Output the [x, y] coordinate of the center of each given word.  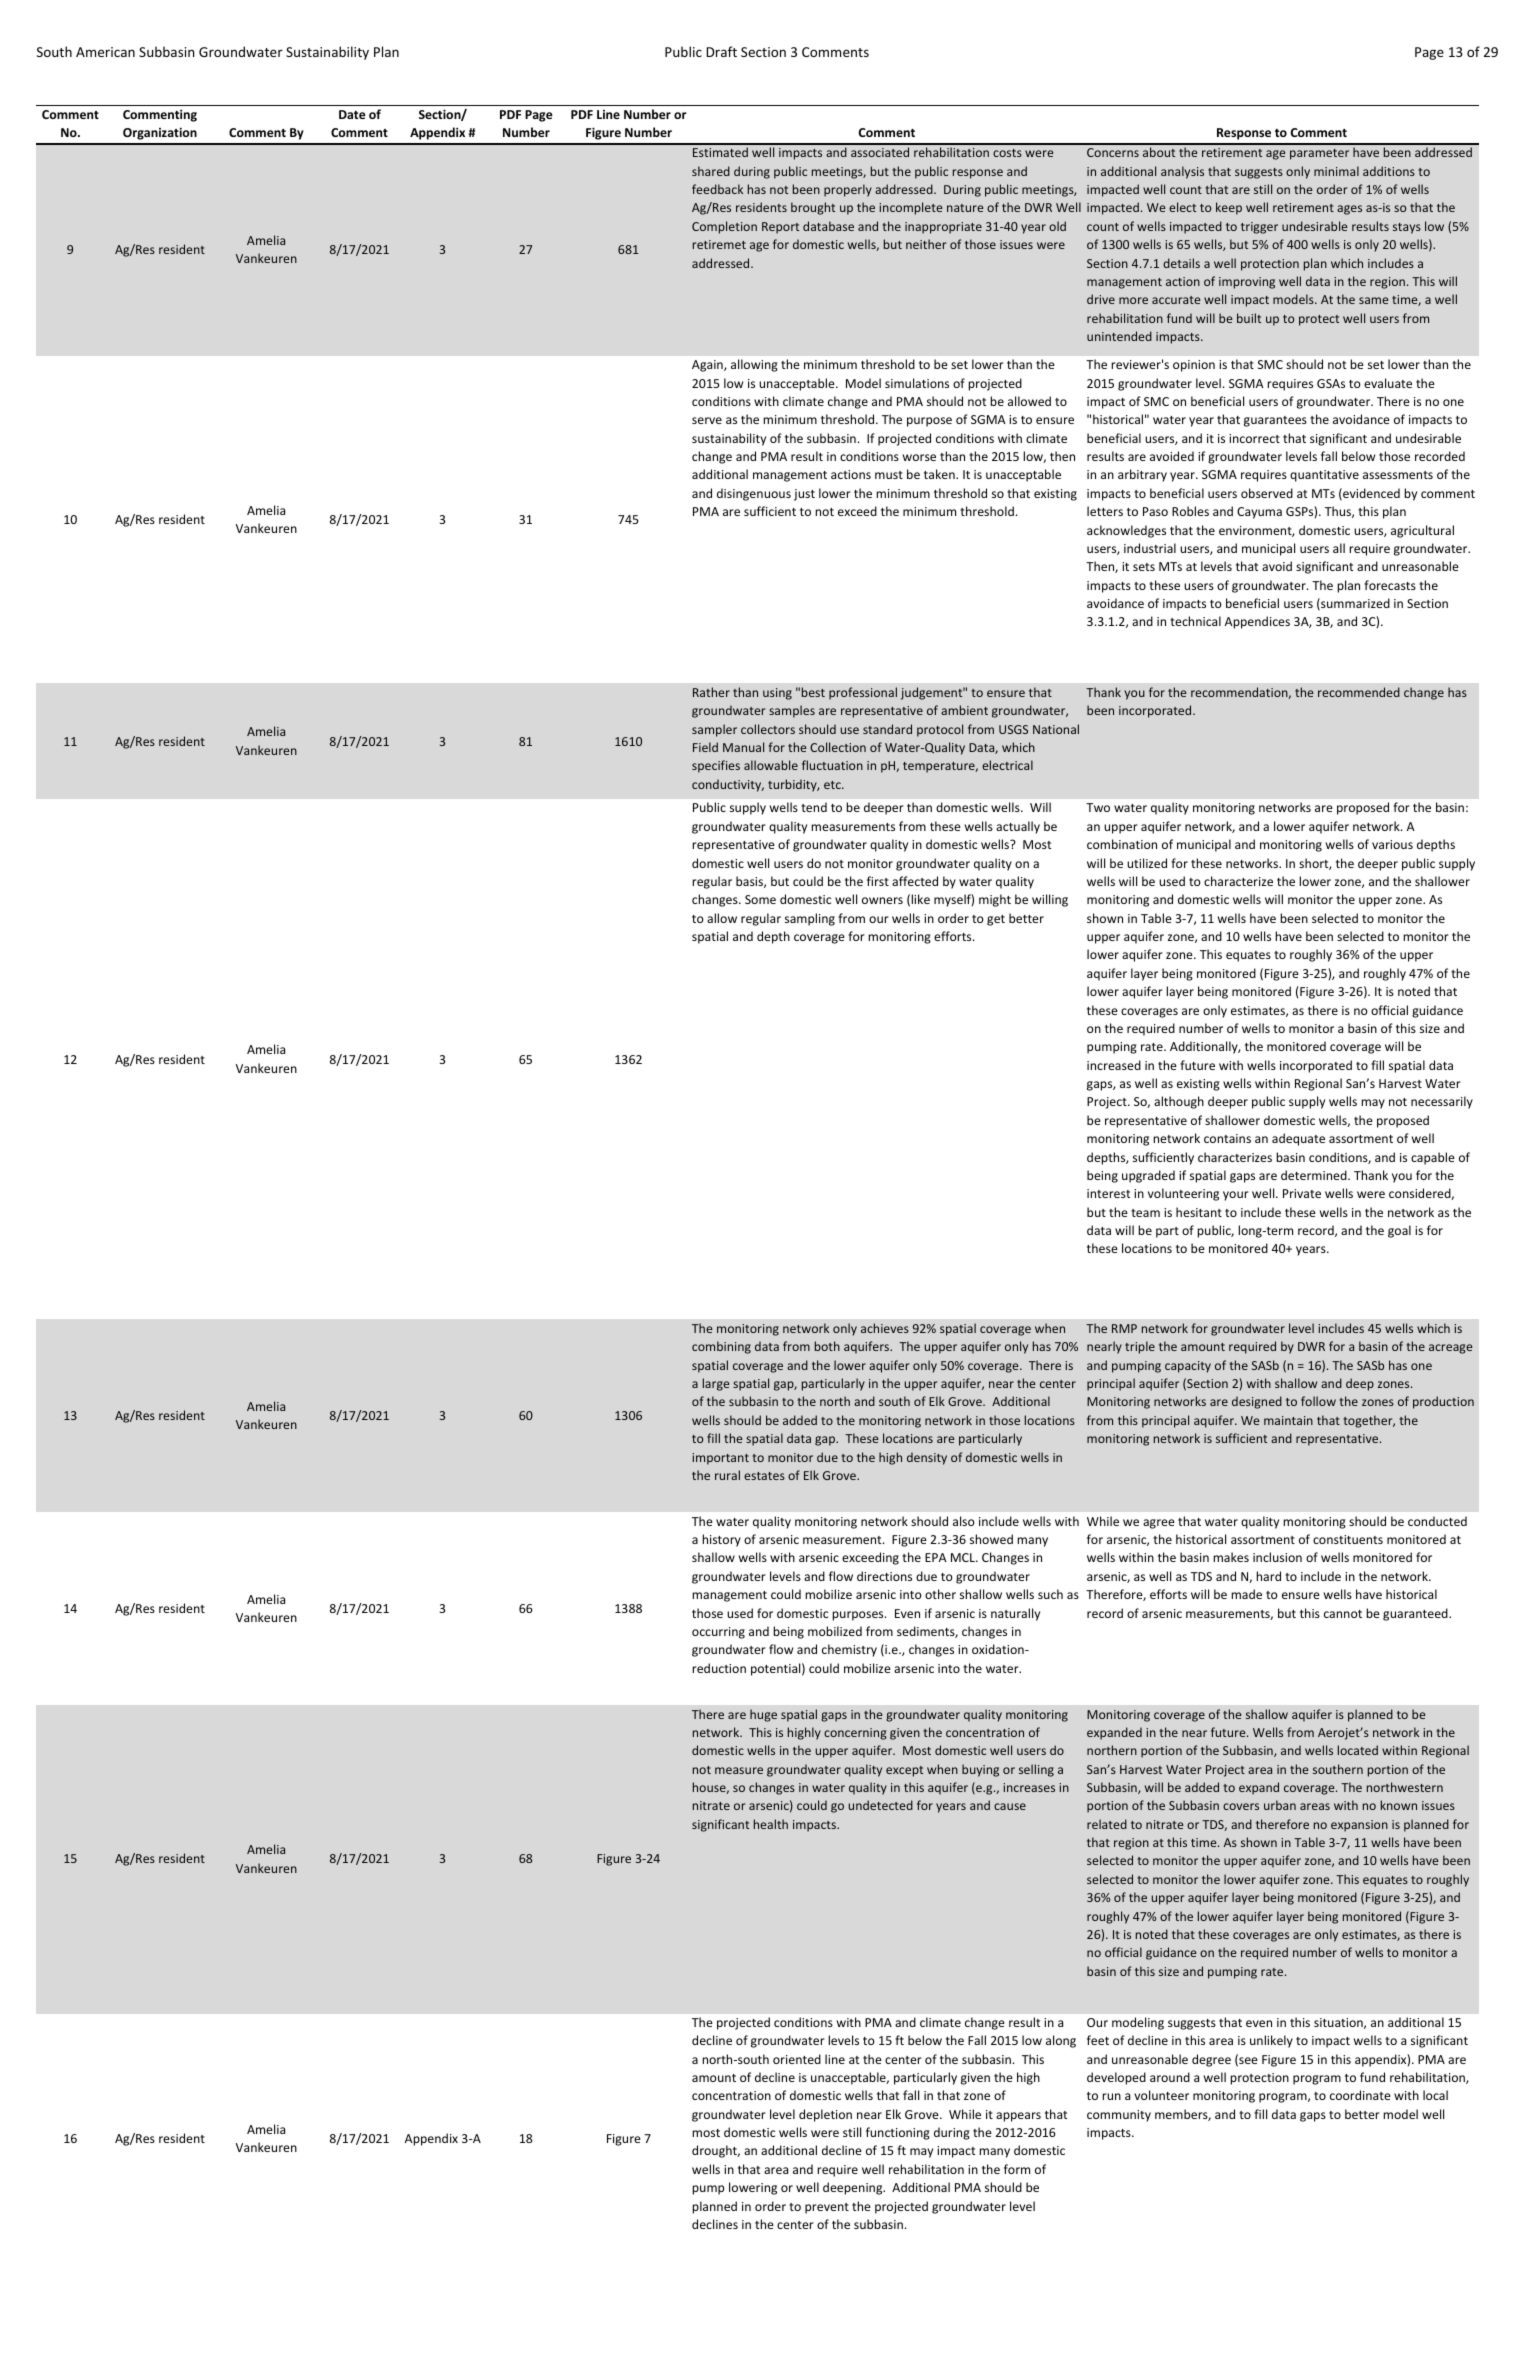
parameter [1319, 154]
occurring [718, 1633]
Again [708, 366]
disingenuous [754, 494]
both [827, 1346]
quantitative [1324, 476]
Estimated [720, 152]
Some [760, 899]
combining [721, 1347]
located [1358, 1750]
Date [352, 114]
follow [1318, 1401]
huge [763, 1715]
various [1392, 844]
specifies [716, 766]
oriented [797, 2059]
